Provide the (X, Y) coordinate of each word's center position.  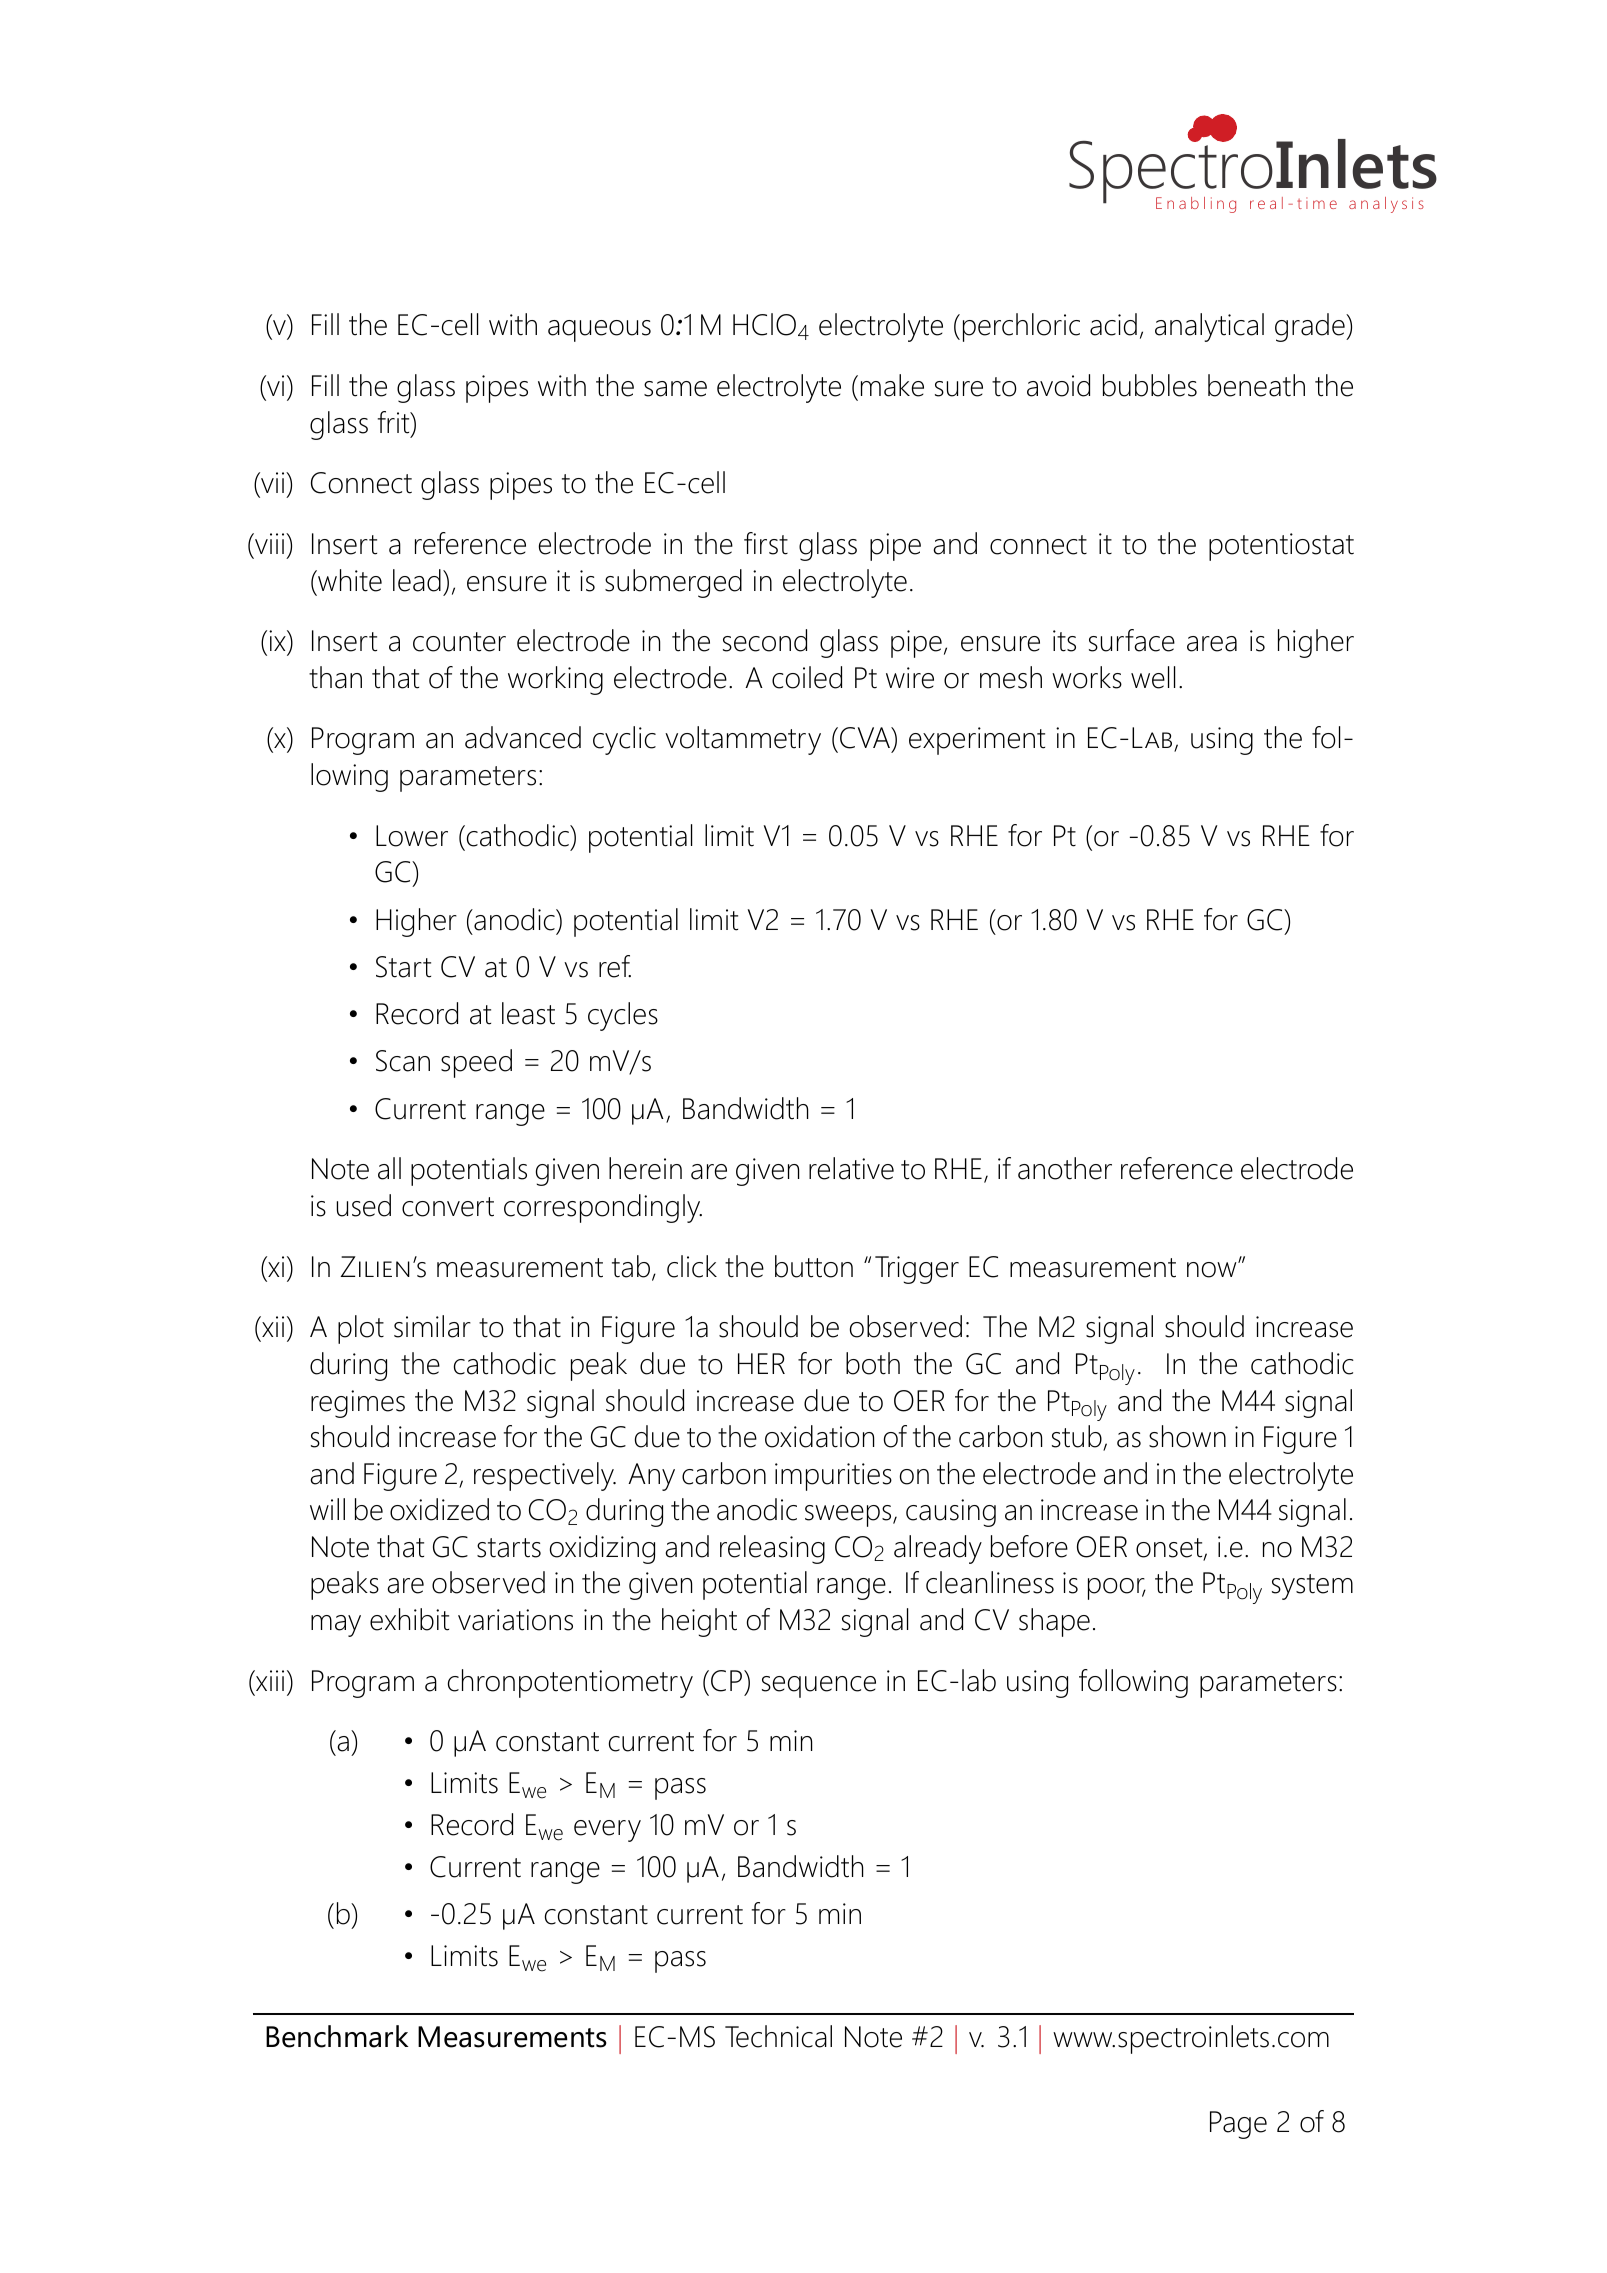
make (892, 385)
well (1153, 677)
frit (395, 423)
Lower (412, 836)
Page (1238, 2125)
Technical (778, 2036)
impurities (833, 1477)
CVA (866, 738)
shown (1187, 1436)
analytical (1209, 327)
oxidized (439, 1509)
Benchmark (337, 2036)
